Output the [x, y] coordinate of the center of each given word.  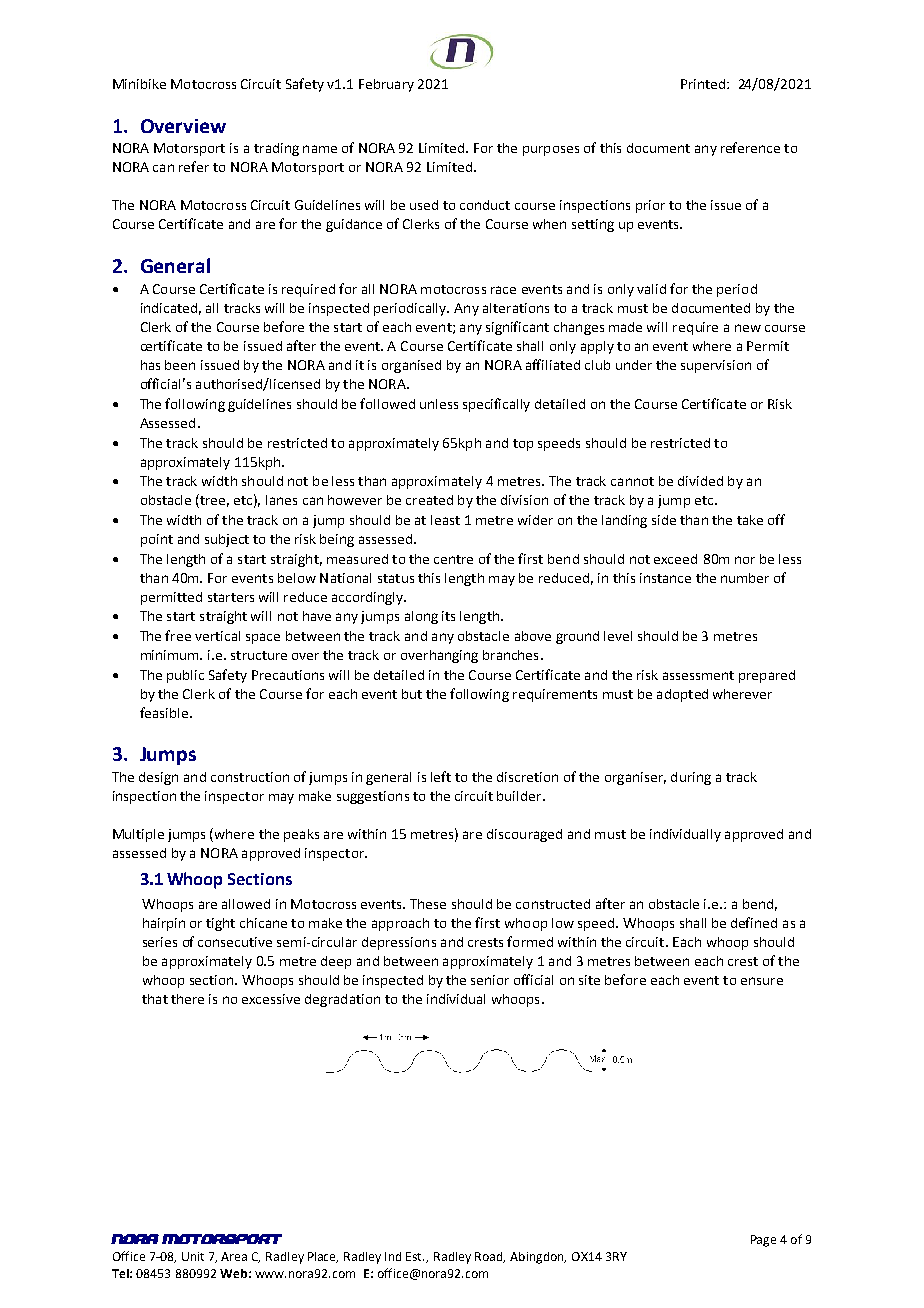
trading [276, 149]
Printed [704, 84]
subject [227, 540]
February [386, 85]
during [691, 778]
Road [490, 1257]
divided [700, 481]
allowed [246, 904]
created [429, 500]
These [428, 904]
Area [234, 1256]
